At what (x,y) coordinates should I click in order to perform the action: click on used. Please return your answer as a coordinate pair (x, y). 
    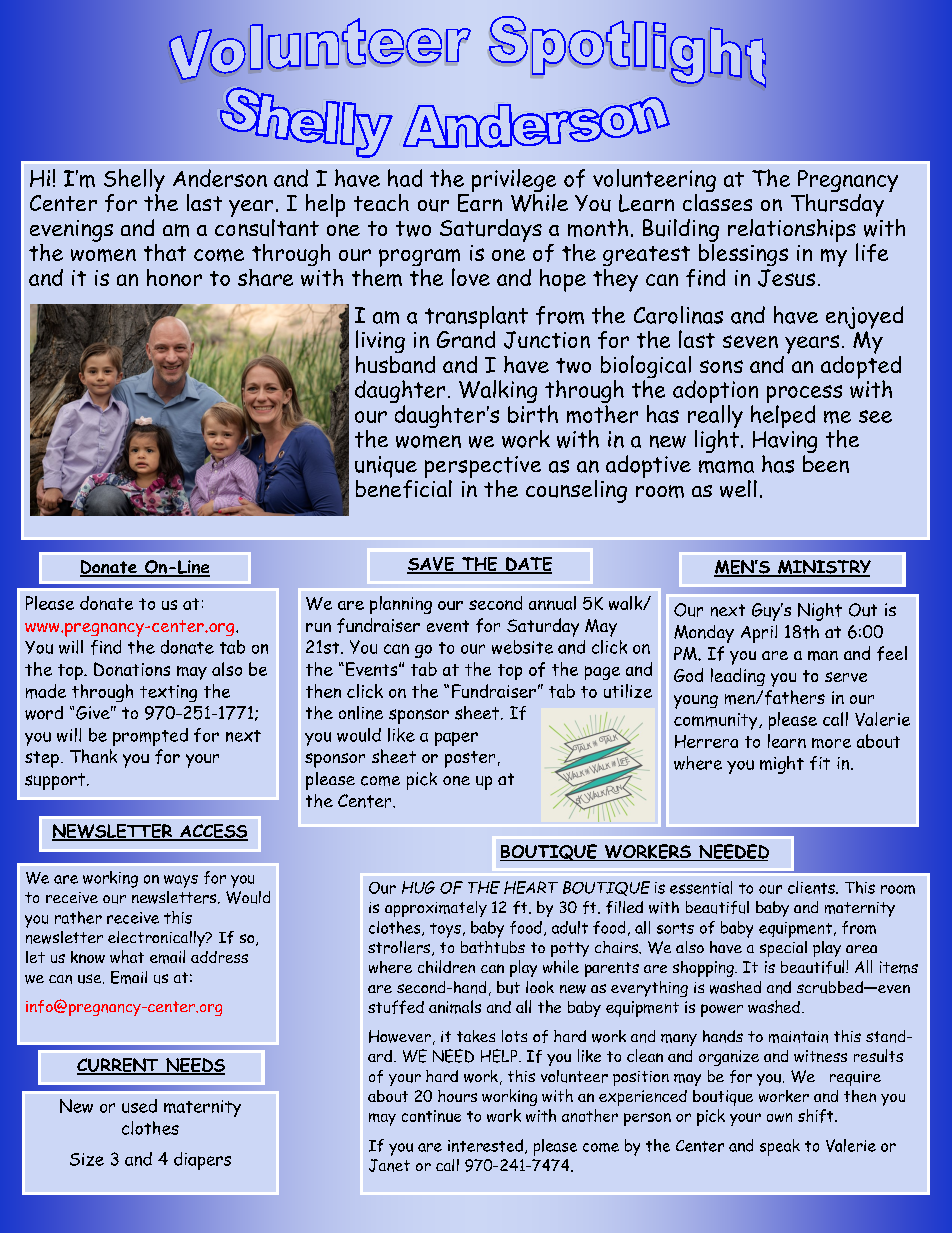
    Looking at the image, I should click on (139, 1106).
